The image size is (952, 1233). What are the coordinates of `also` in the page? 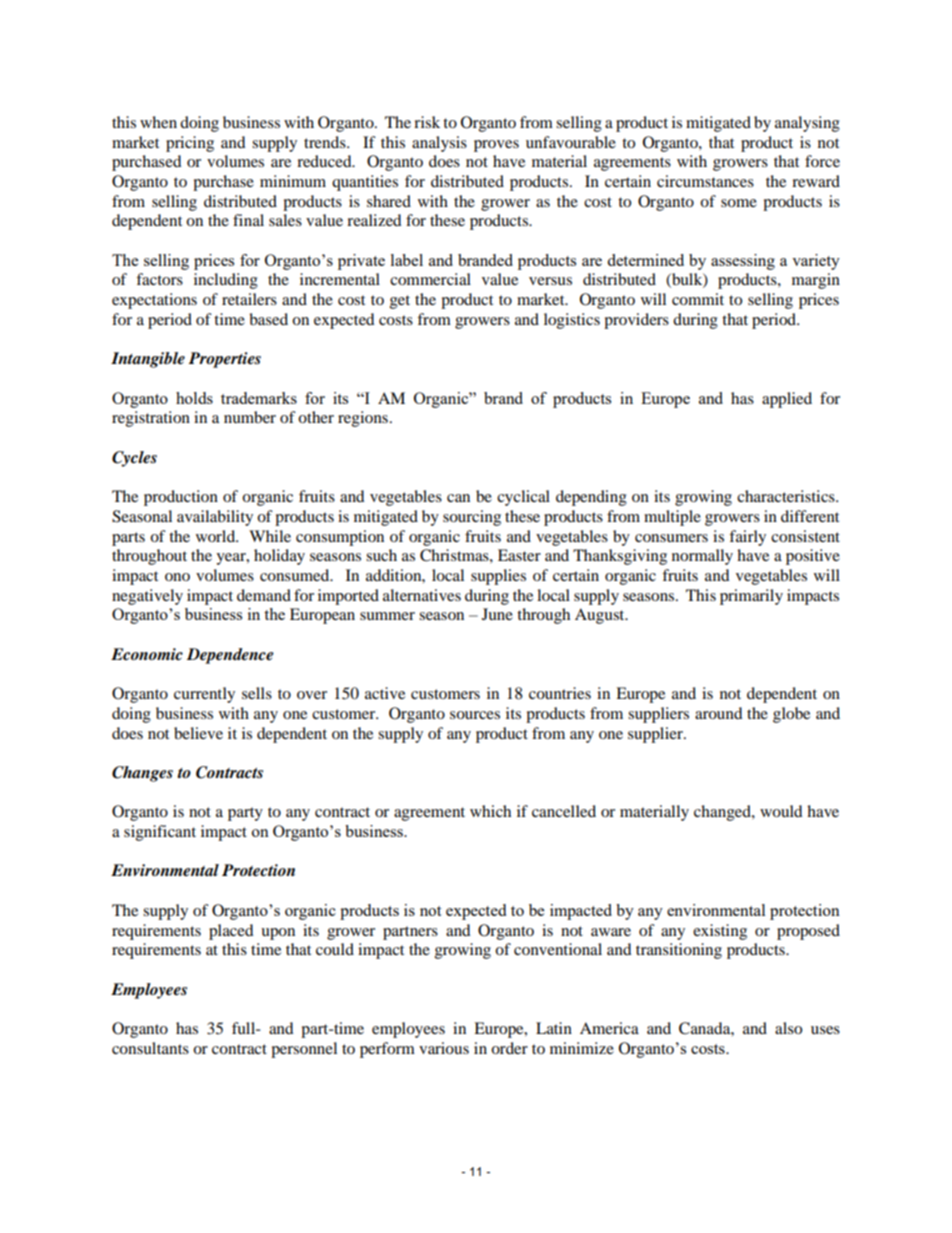 It's located at (788, 1028).
